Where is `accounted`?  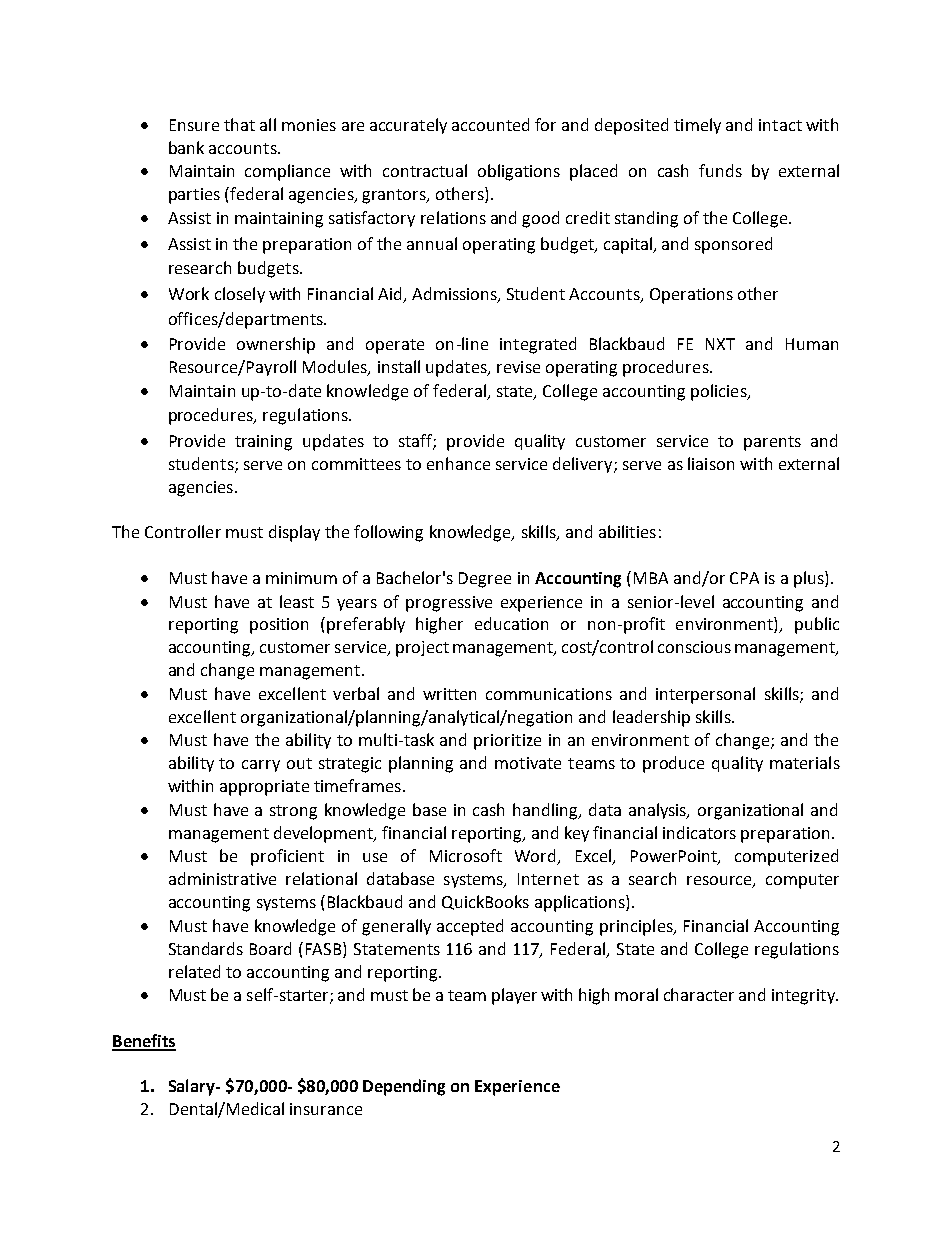
accounted is located at coordinates (490, 124).
